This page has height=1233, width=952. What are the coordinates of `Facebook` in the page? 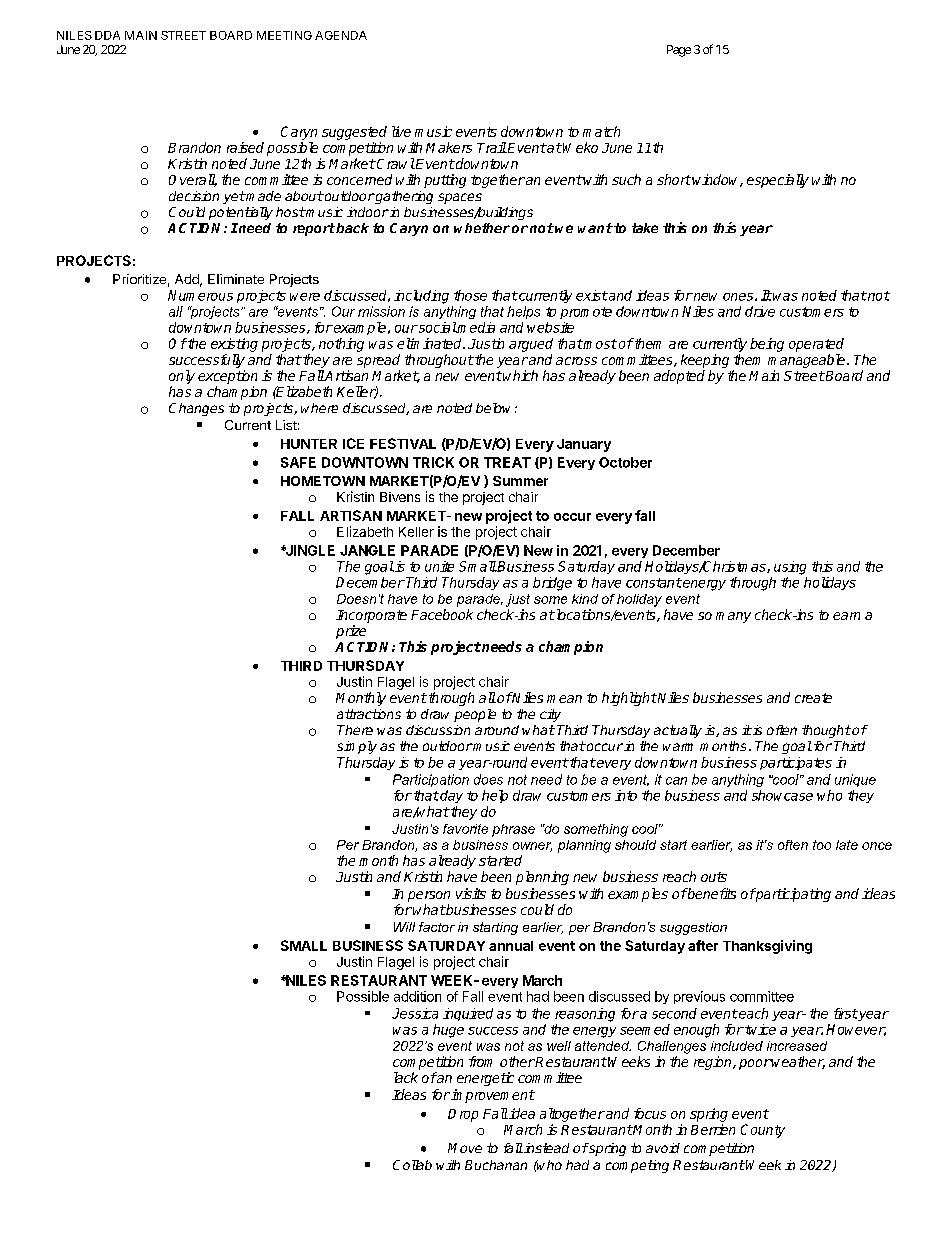 It's located at (442, 614).
